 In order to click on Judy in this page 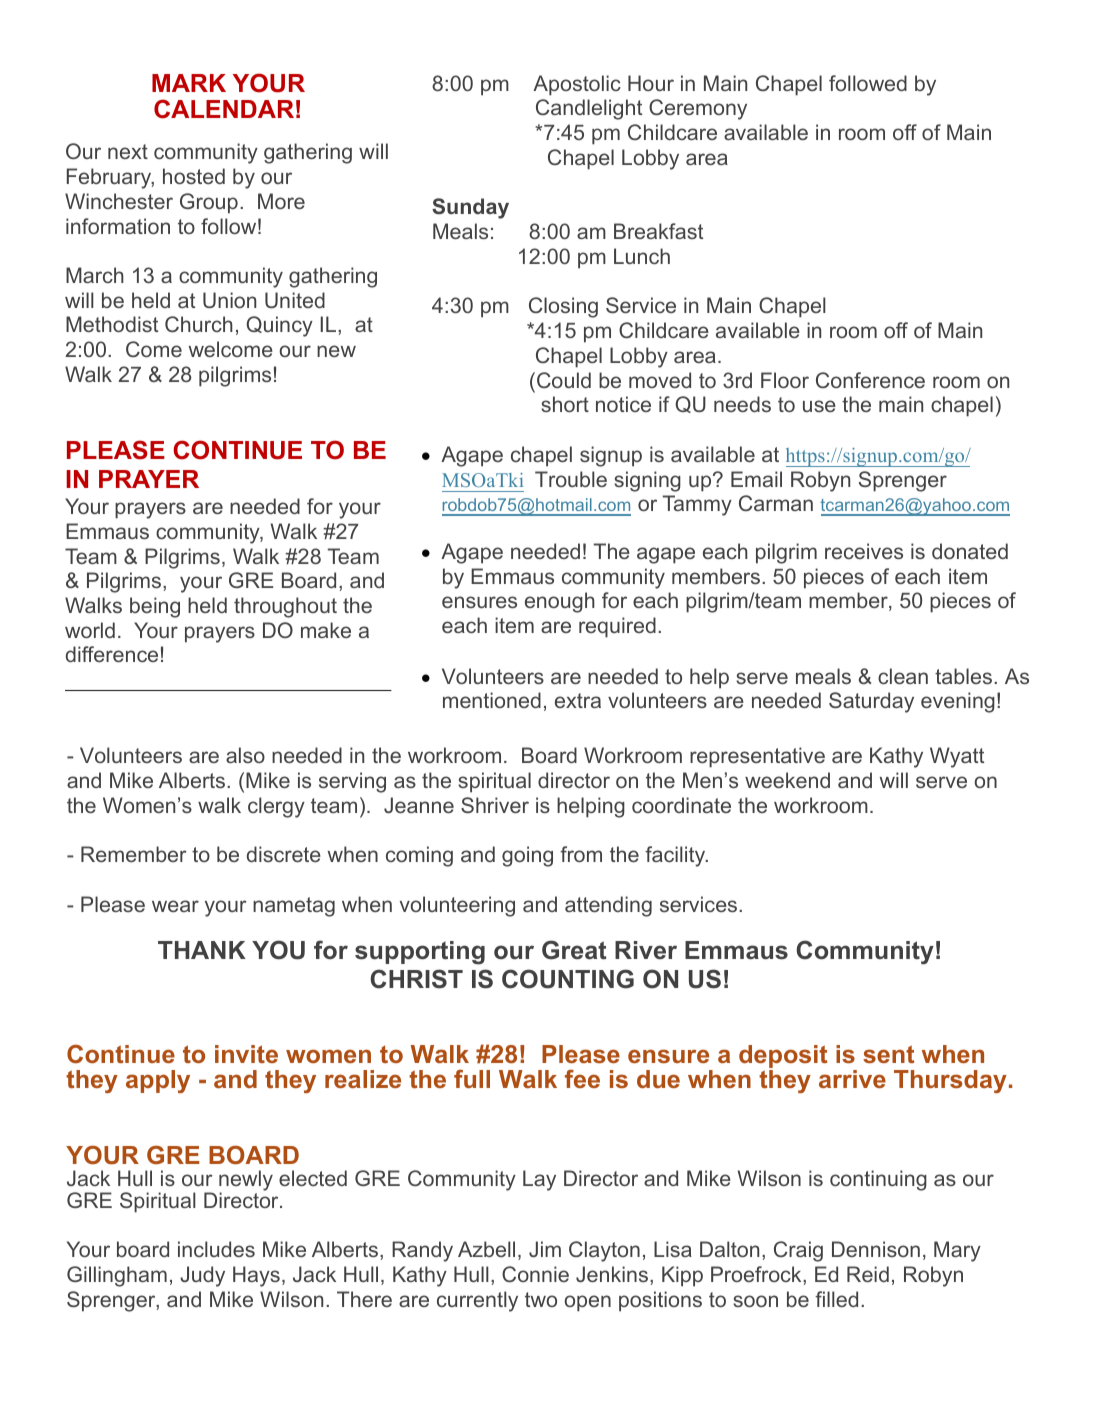, I will do `click(202, 1276)`.
